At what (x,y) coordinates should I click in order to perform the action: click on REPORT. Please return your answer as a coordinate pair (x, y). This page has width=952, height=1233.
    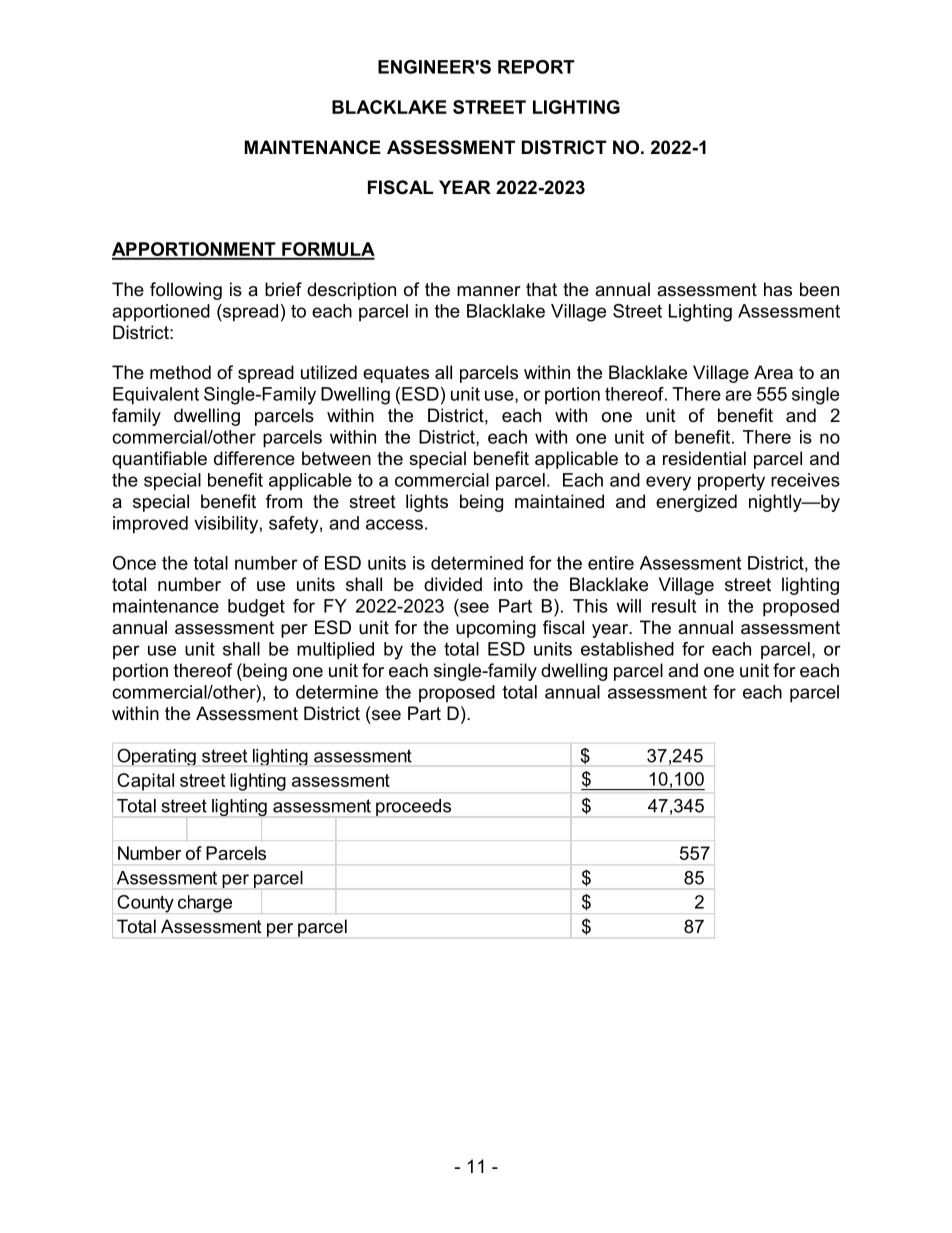
    Looking at the image, I should click on (536, 67).
